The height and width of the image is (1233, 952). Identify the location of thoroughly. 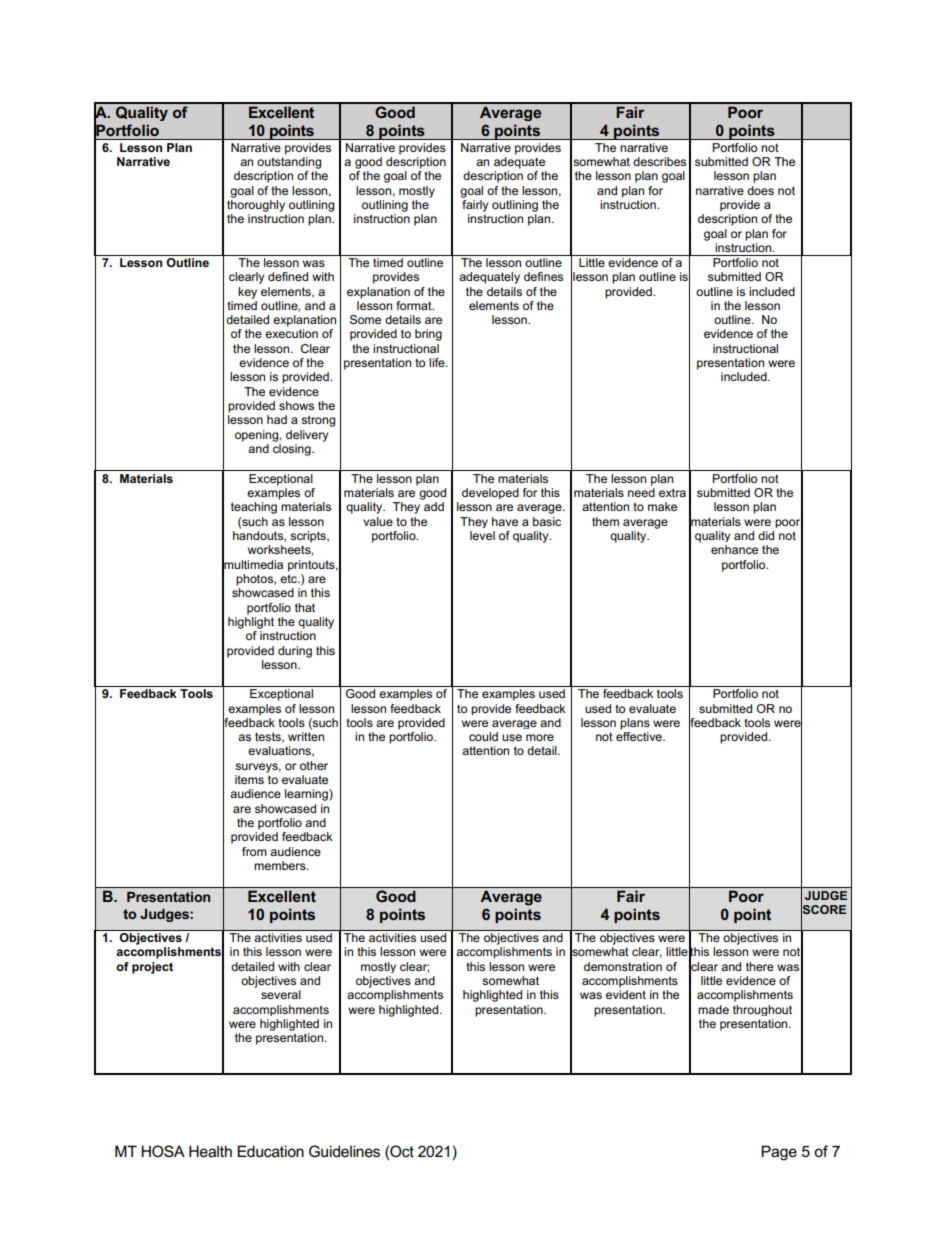
(256, 206).
